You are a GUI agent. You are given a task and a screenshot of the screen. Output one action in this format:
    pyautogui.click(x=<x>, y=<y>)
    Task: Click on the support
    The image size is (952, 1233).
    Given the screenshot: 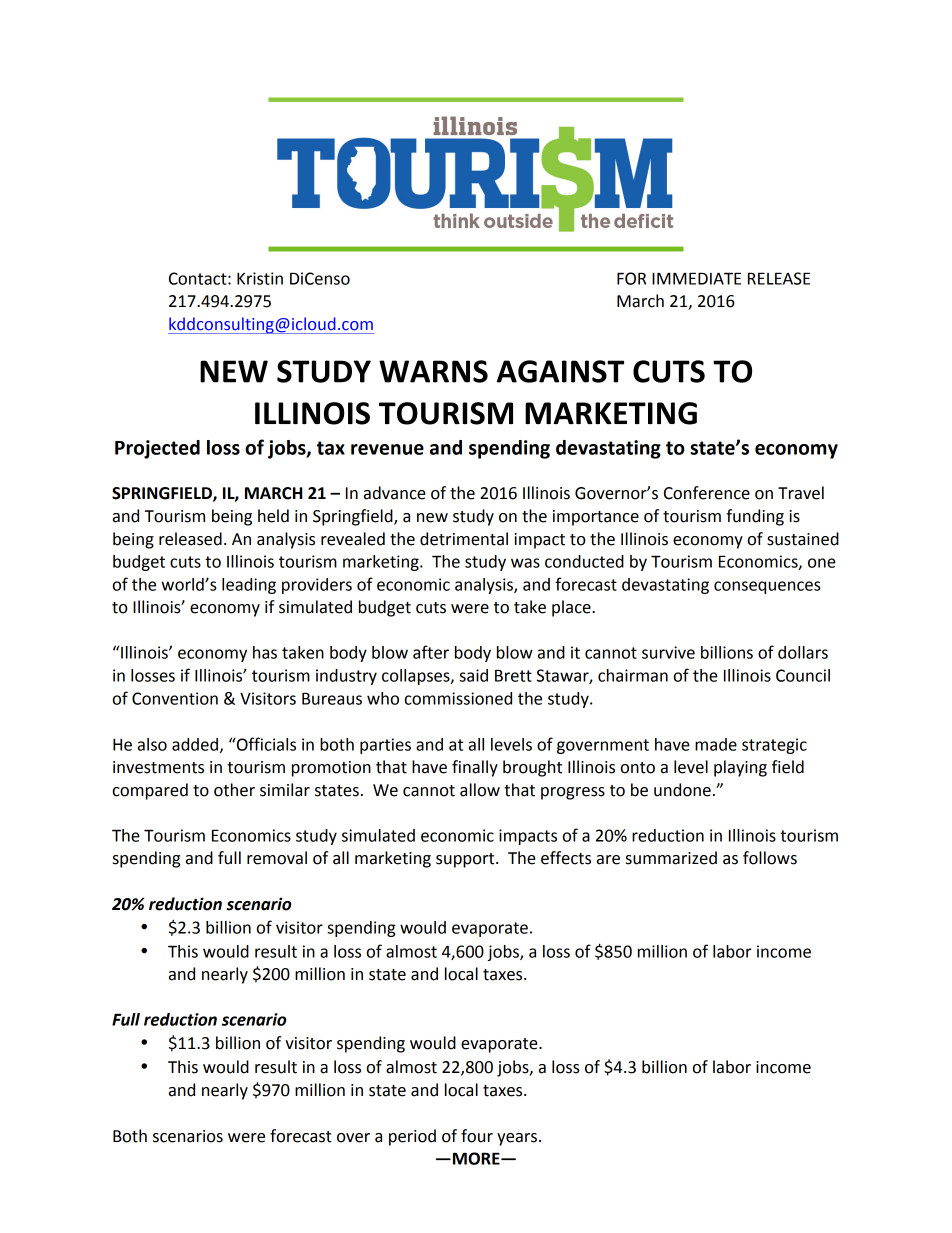 What is the action you would take?
    pyautogui.click(x=466, y=860)
